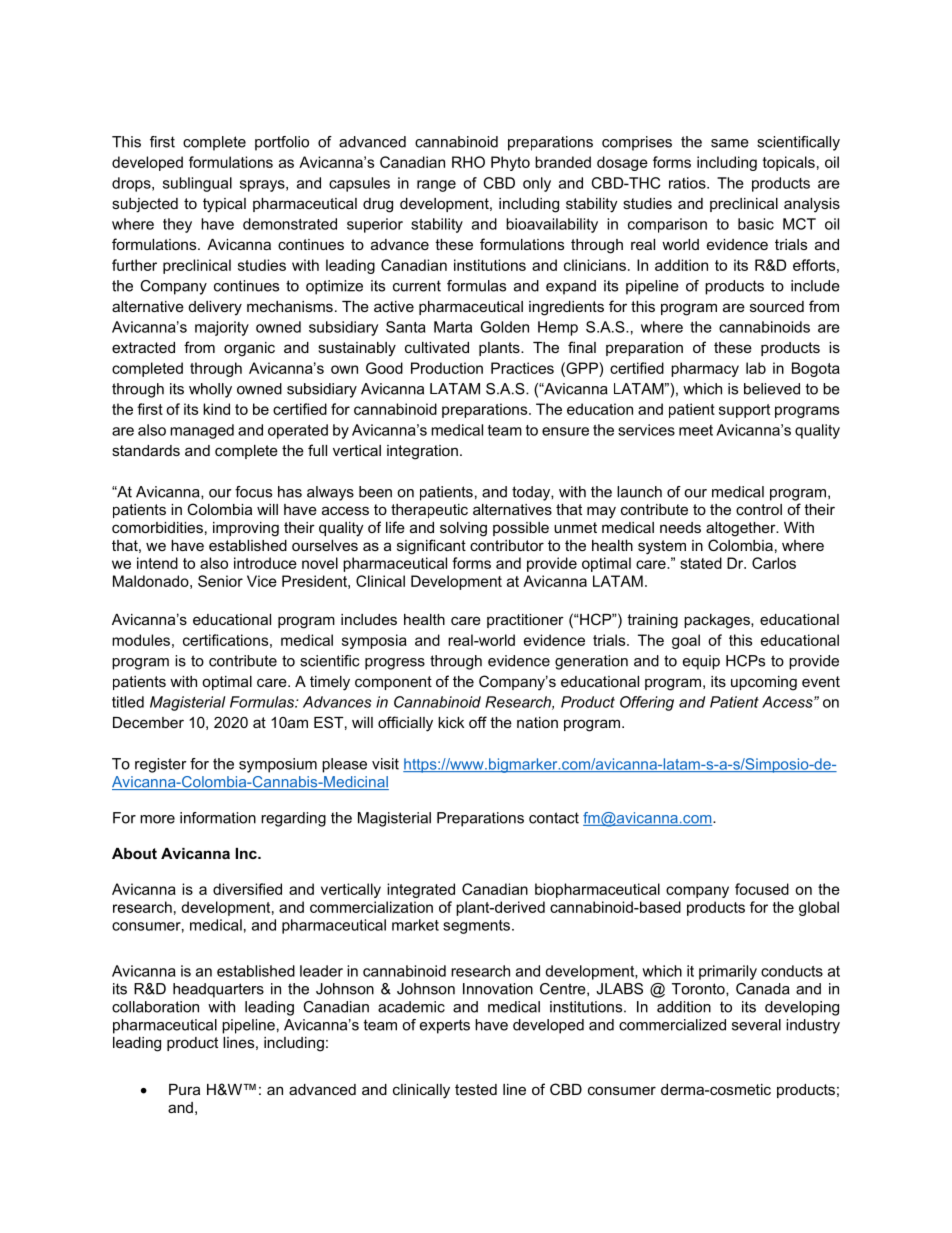 The image size is (952, 1233). Describe the element at coordinates (718, 621) in the document. I see `packages` at that location.
